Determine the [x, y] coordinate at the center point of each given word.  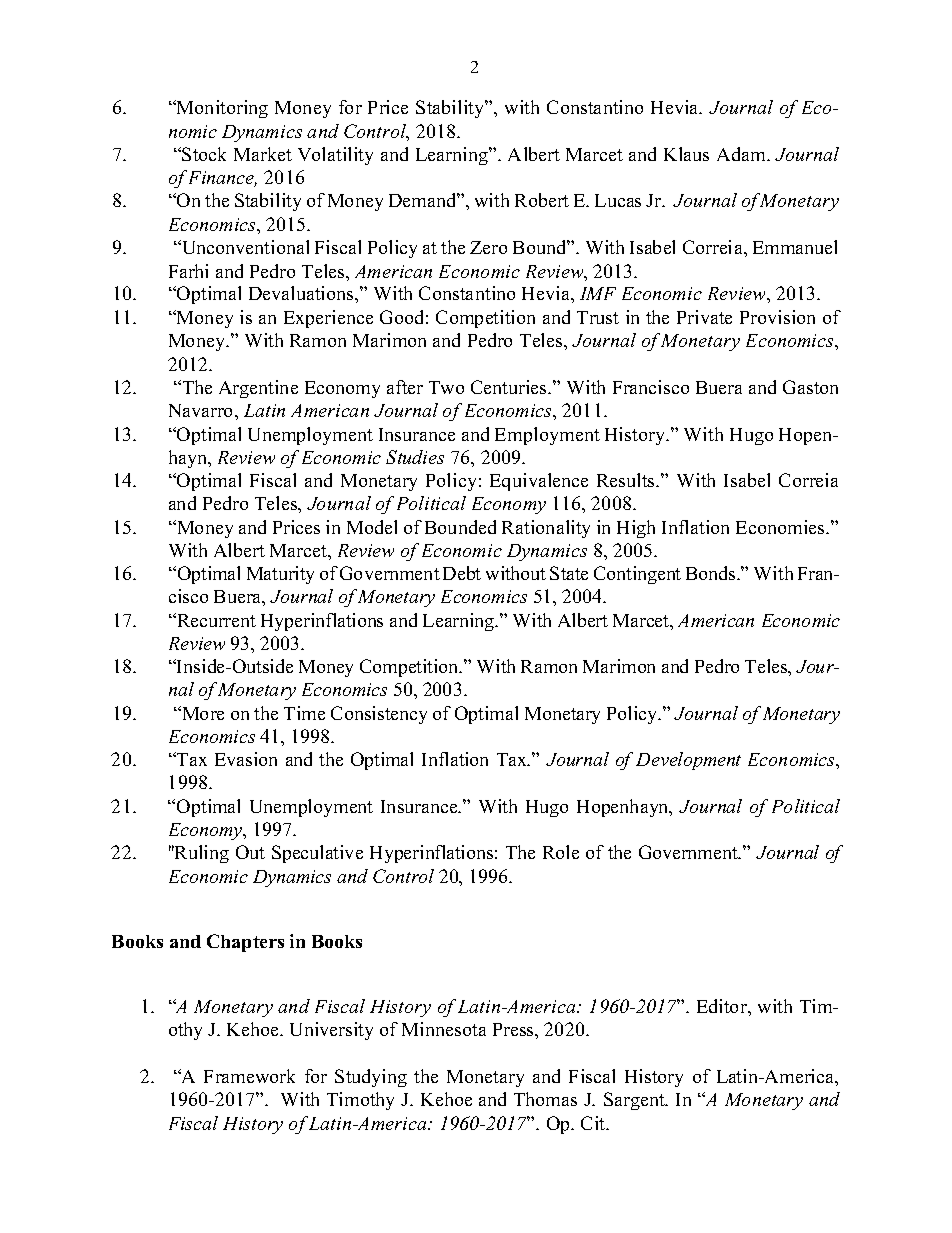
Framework [249, 1076]
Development [688, 761]
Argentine [258, 389]
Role [561, 852]
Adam [742, 154]
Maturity [280, 575]
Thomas [545, 1099]
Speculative [317, 854]
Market [263, 154]
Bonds [712, 573]
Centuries [510, 387]
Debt [462, 573]
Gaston [810, 387]
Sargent [635, 1101]
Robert [542, 200]
